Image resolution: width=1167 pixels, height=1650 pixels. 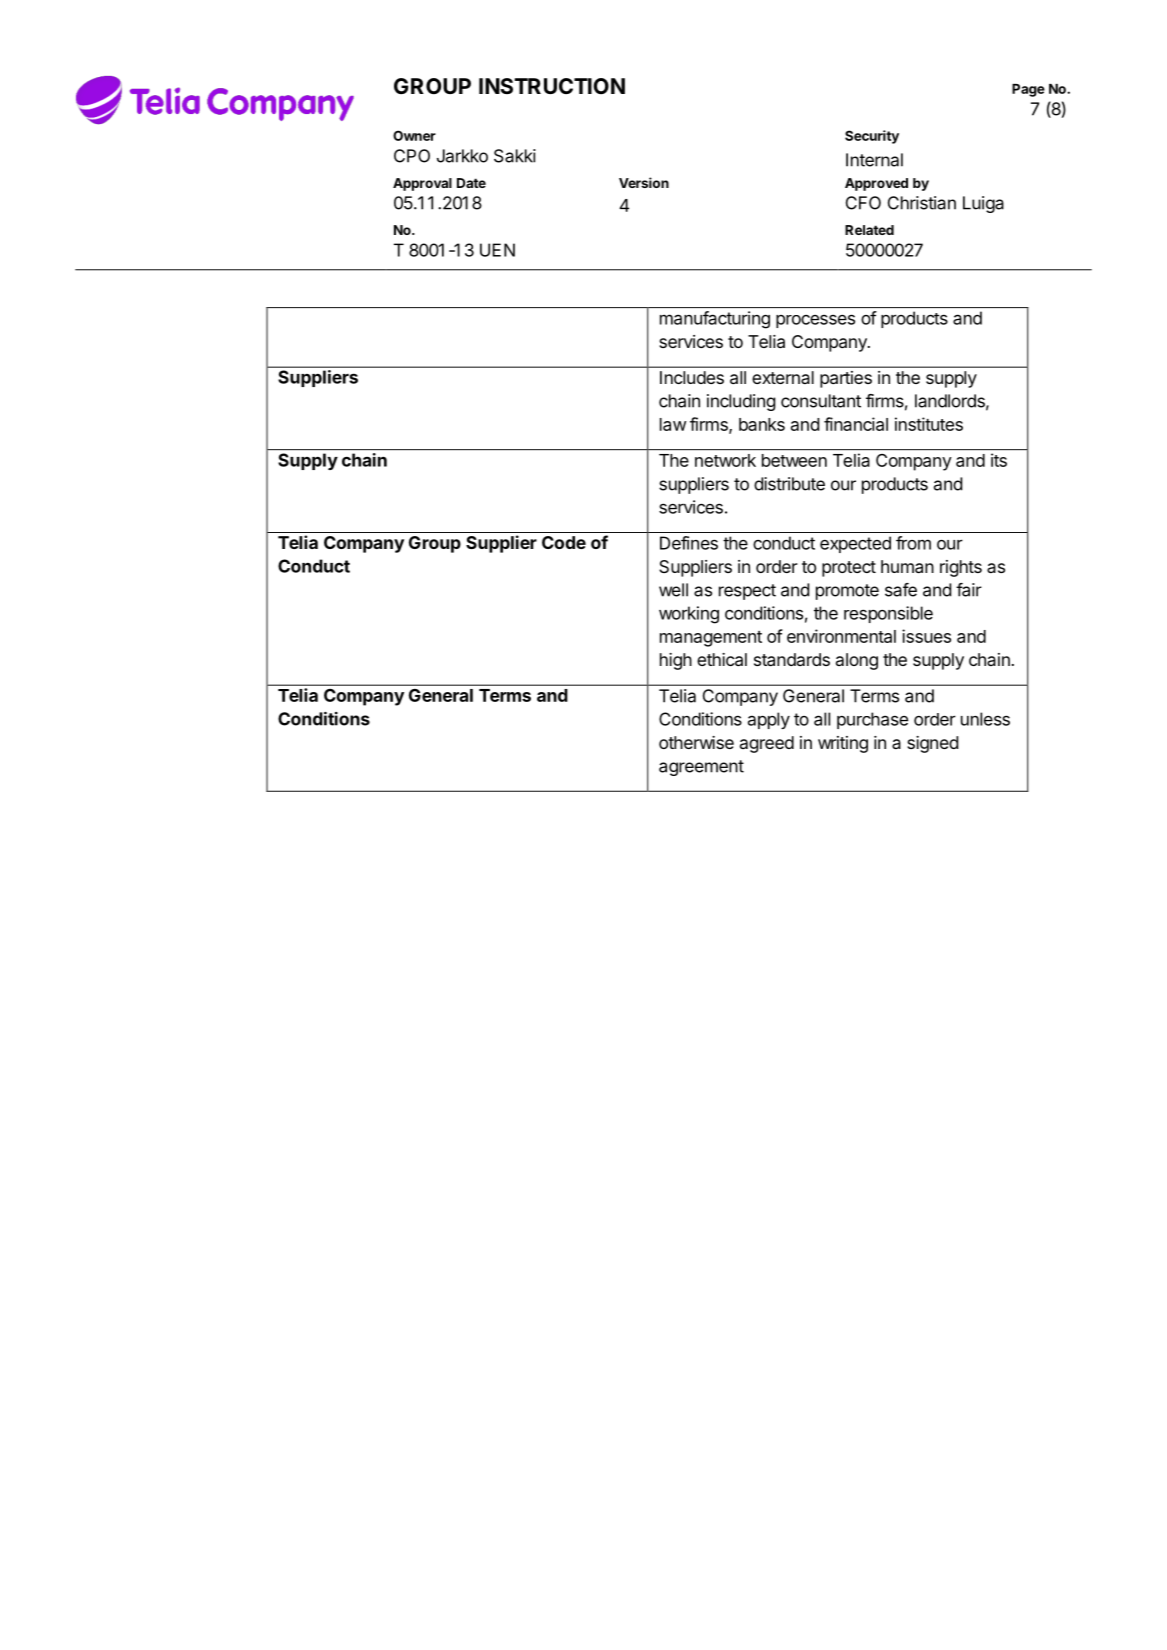 I want to click on Version, so click(x=644, y=182).
